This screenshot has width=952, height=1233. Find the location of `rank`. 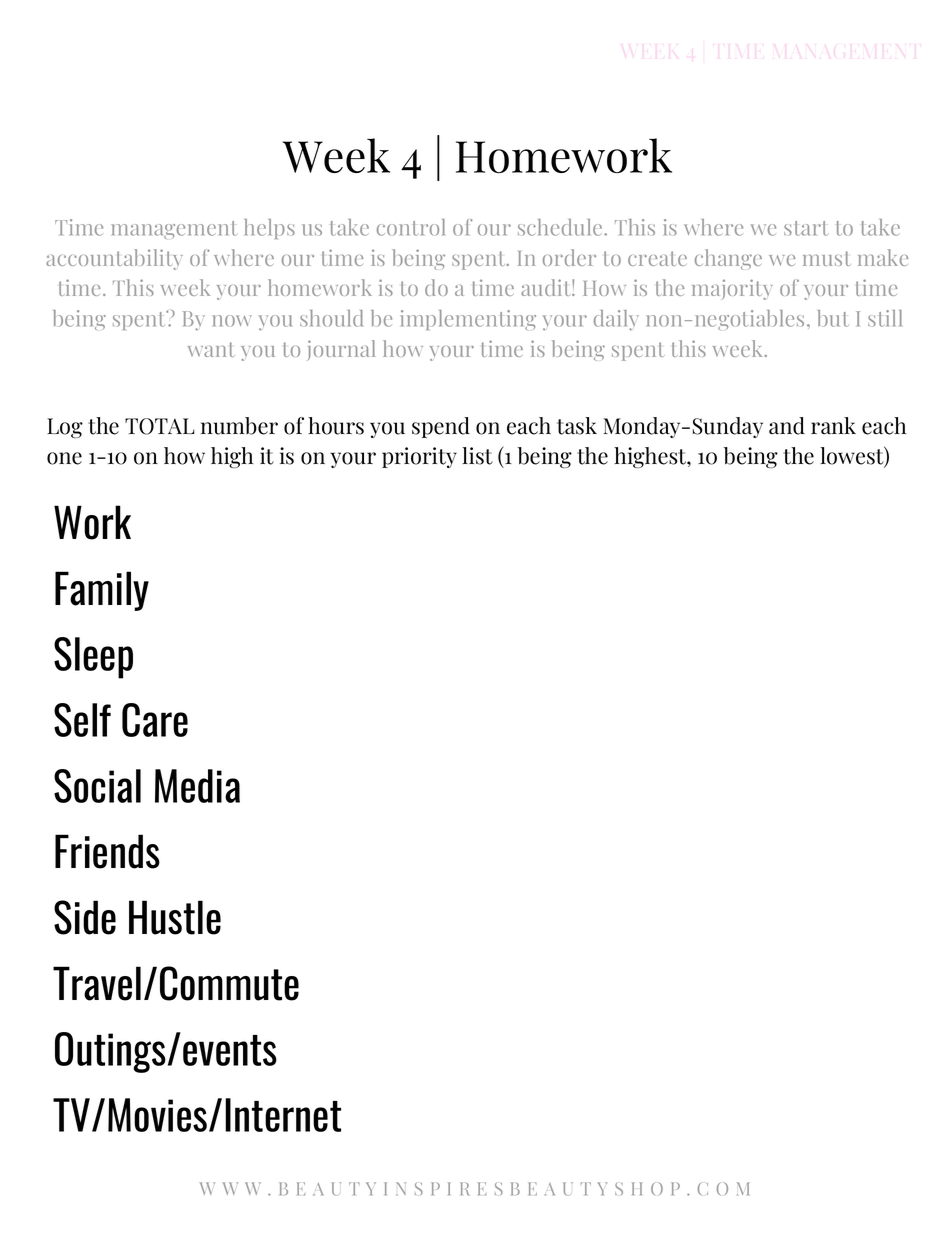

rank is located at coordinates (833, 426).
